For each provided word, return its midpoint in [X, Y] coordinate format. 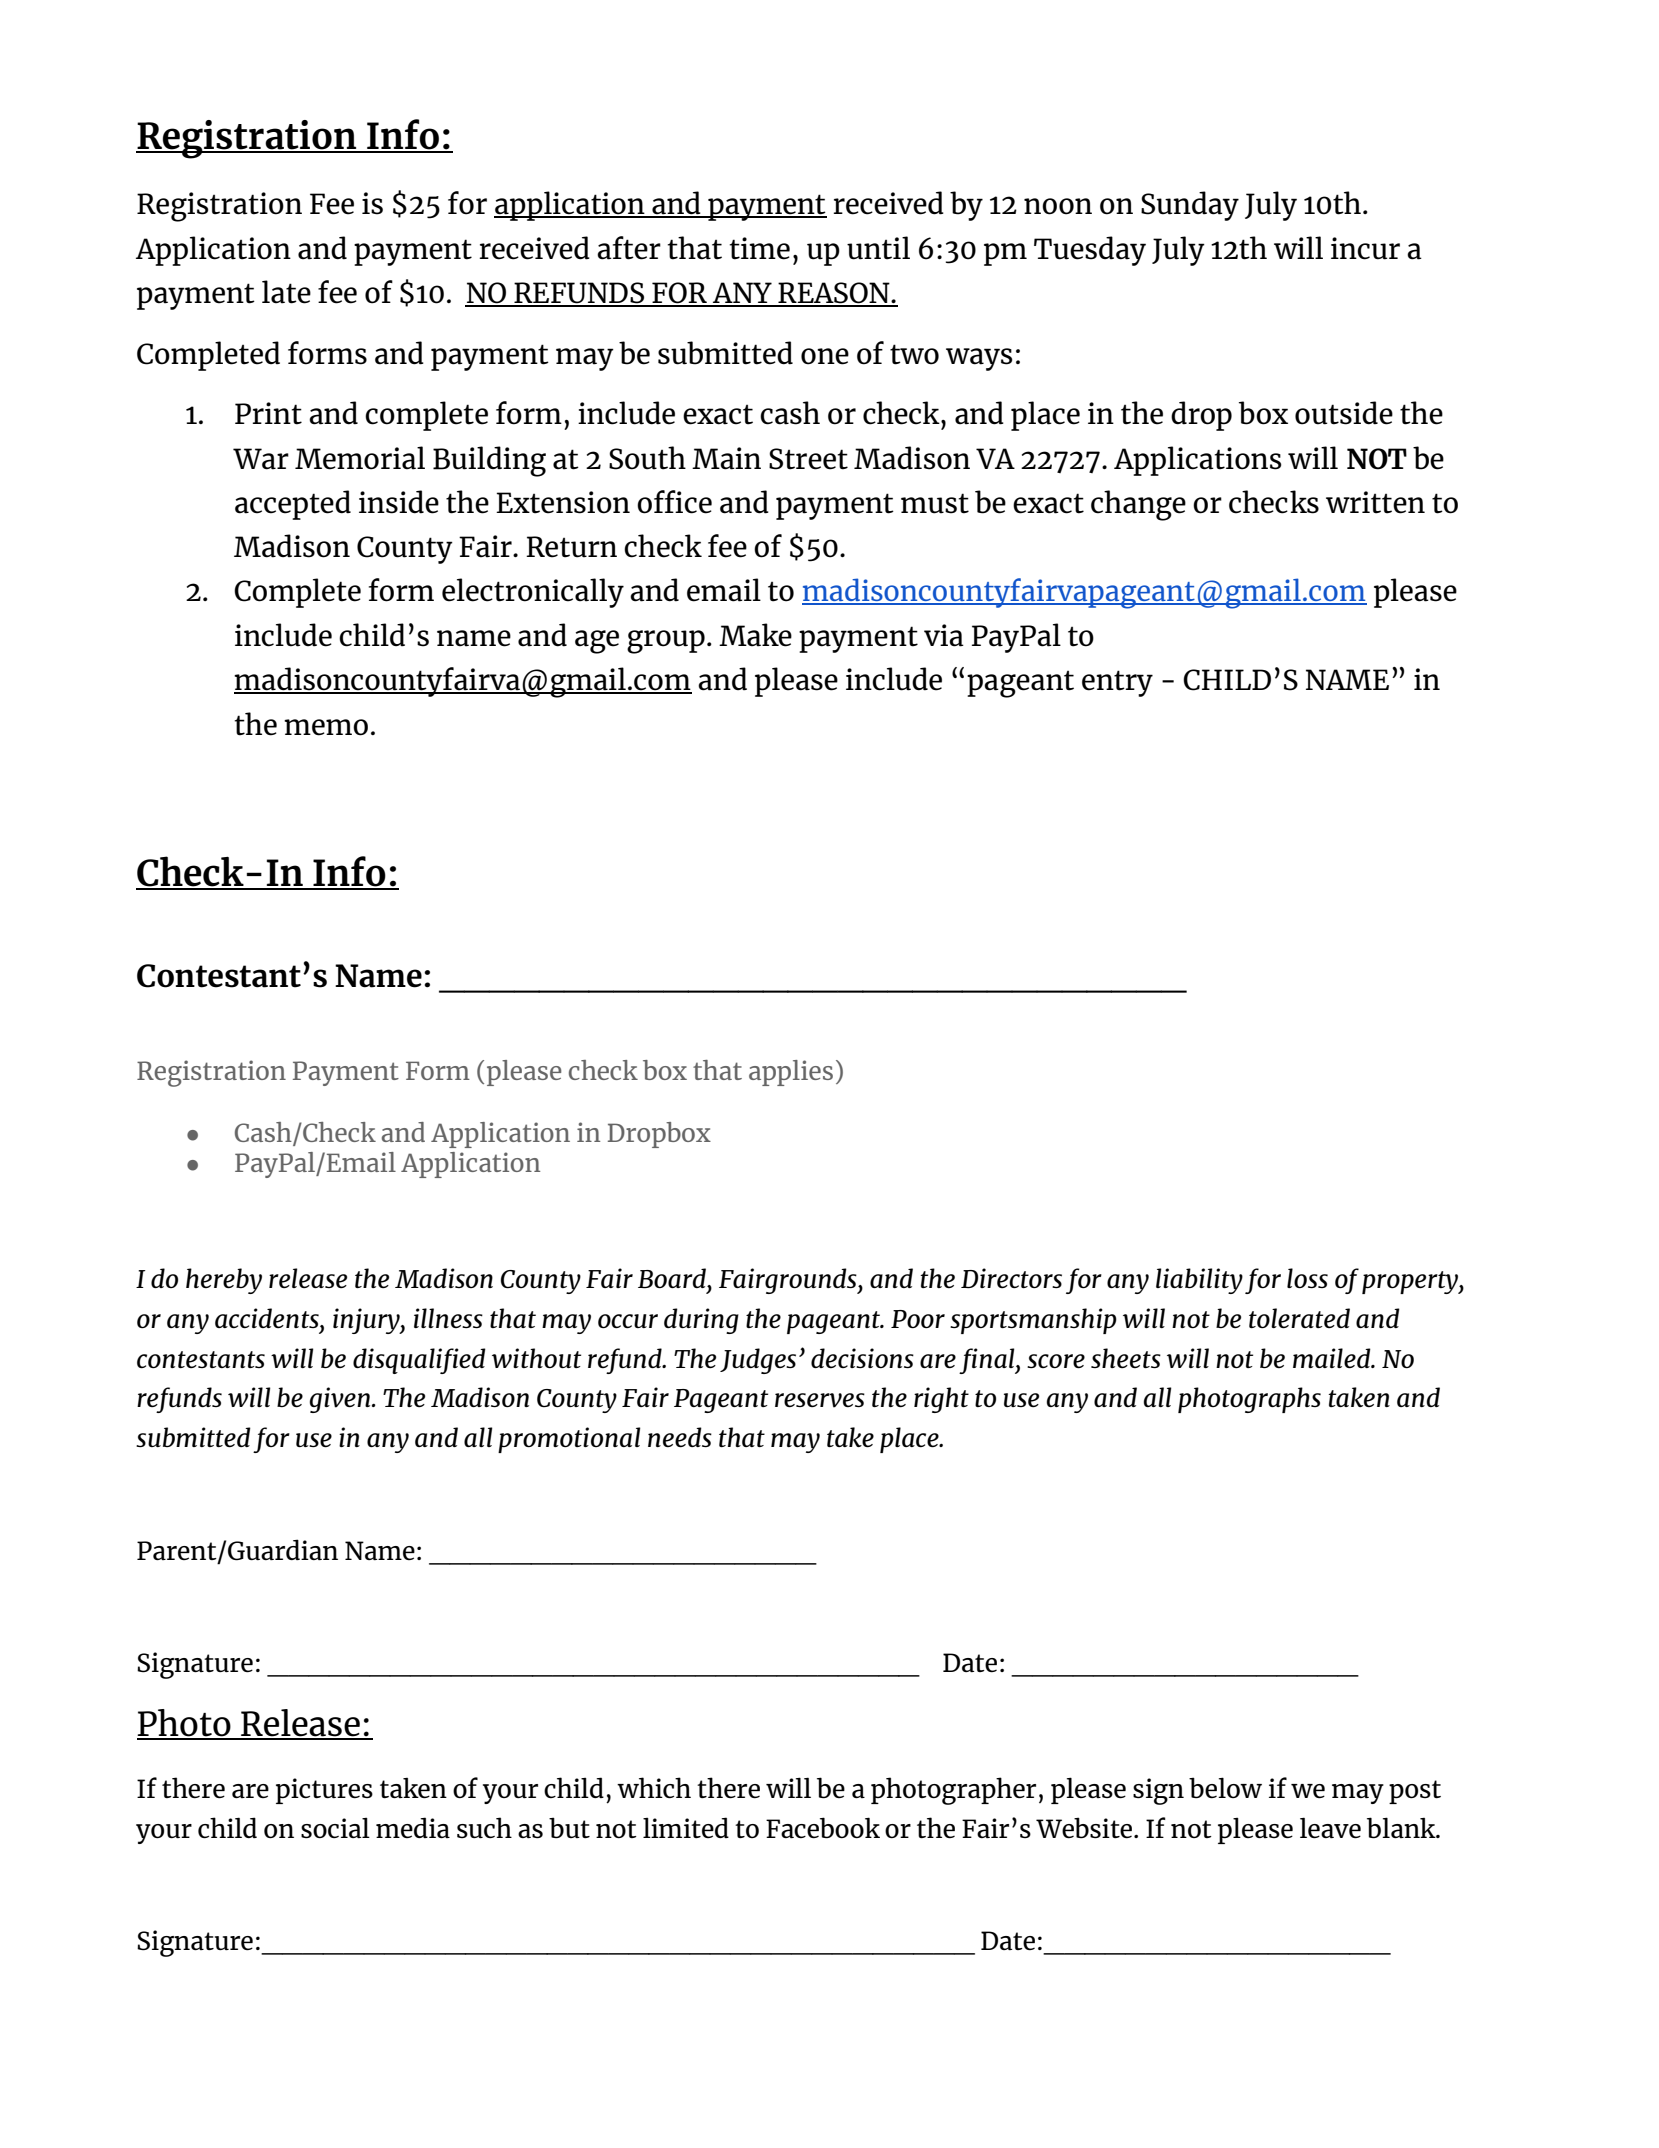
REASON [834, 294]
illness [448, 1318]
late [286, 292]
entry [1117, 683]
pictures [324, 1791]
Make [755, 635]
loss [1307, 1278]
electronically [533, 593]
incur [1365, 248]
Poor [918, 1319]
